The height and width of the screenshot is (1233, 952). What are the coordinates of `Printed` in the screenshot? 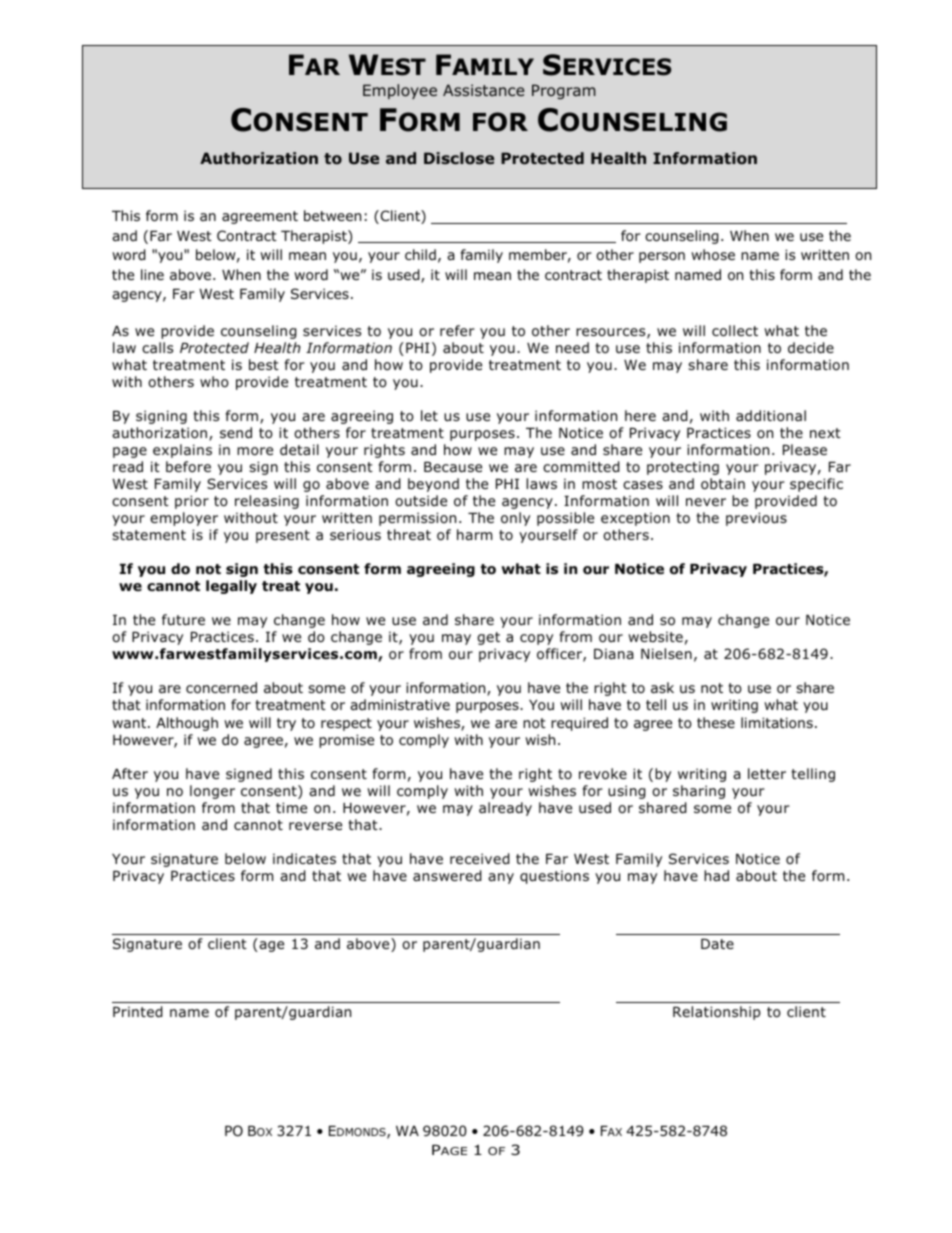 It's located at (138, 1012).
